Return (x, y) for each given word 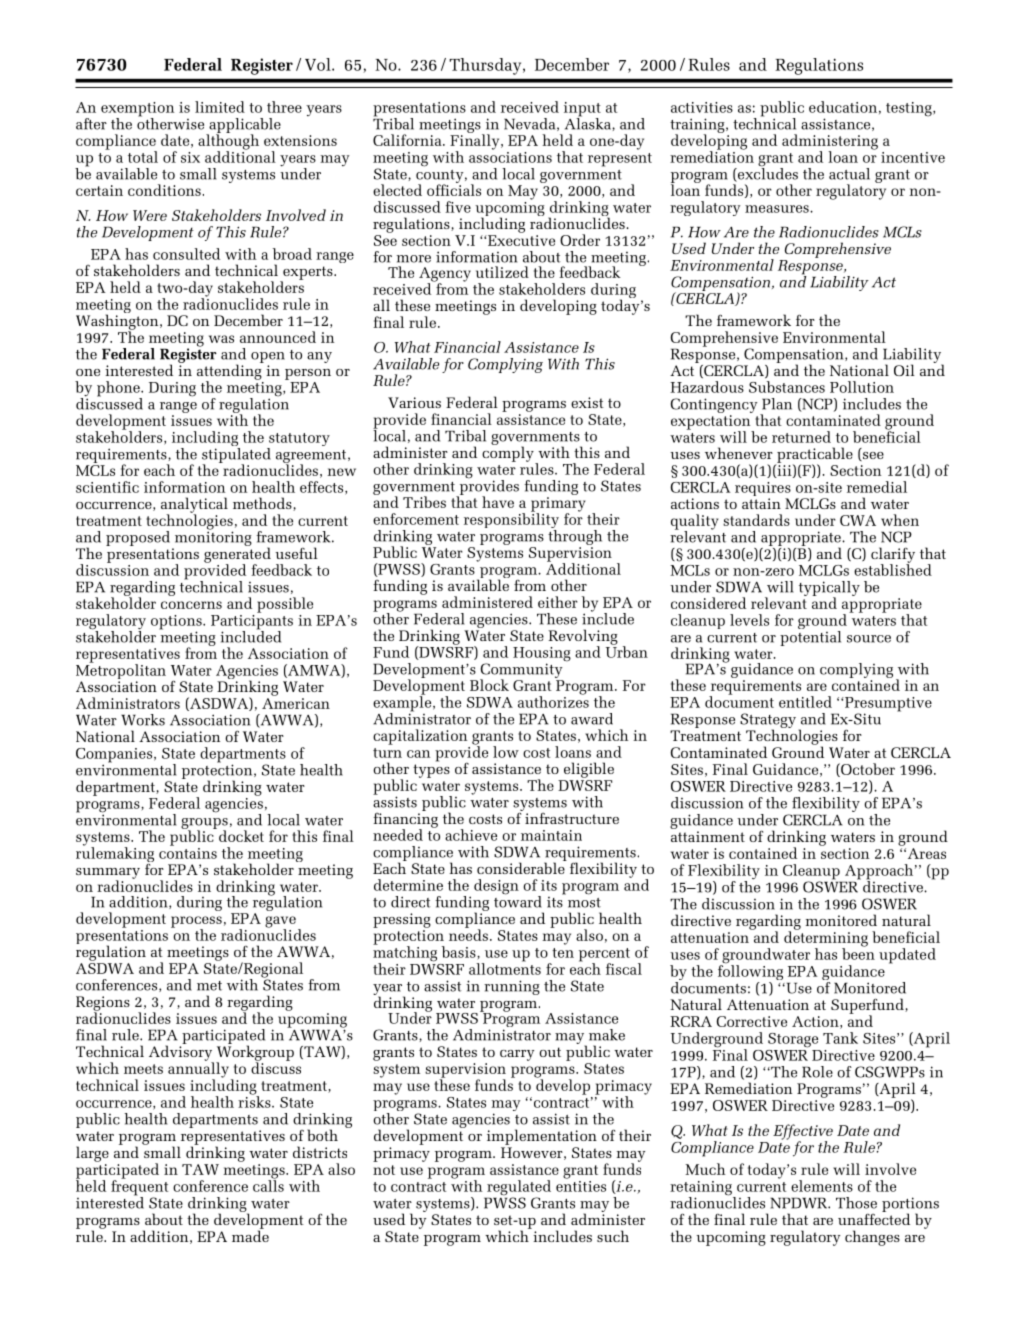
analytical (194, 506)
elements (822, 1186)
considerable (522, 867)
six (190, 157)
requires (763, 490)
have (498, 502)
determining (826, 939)
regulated (518, 1189)
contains (188, 852)
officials (454, 189)
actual (849, 174)
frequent (139, 1188)
